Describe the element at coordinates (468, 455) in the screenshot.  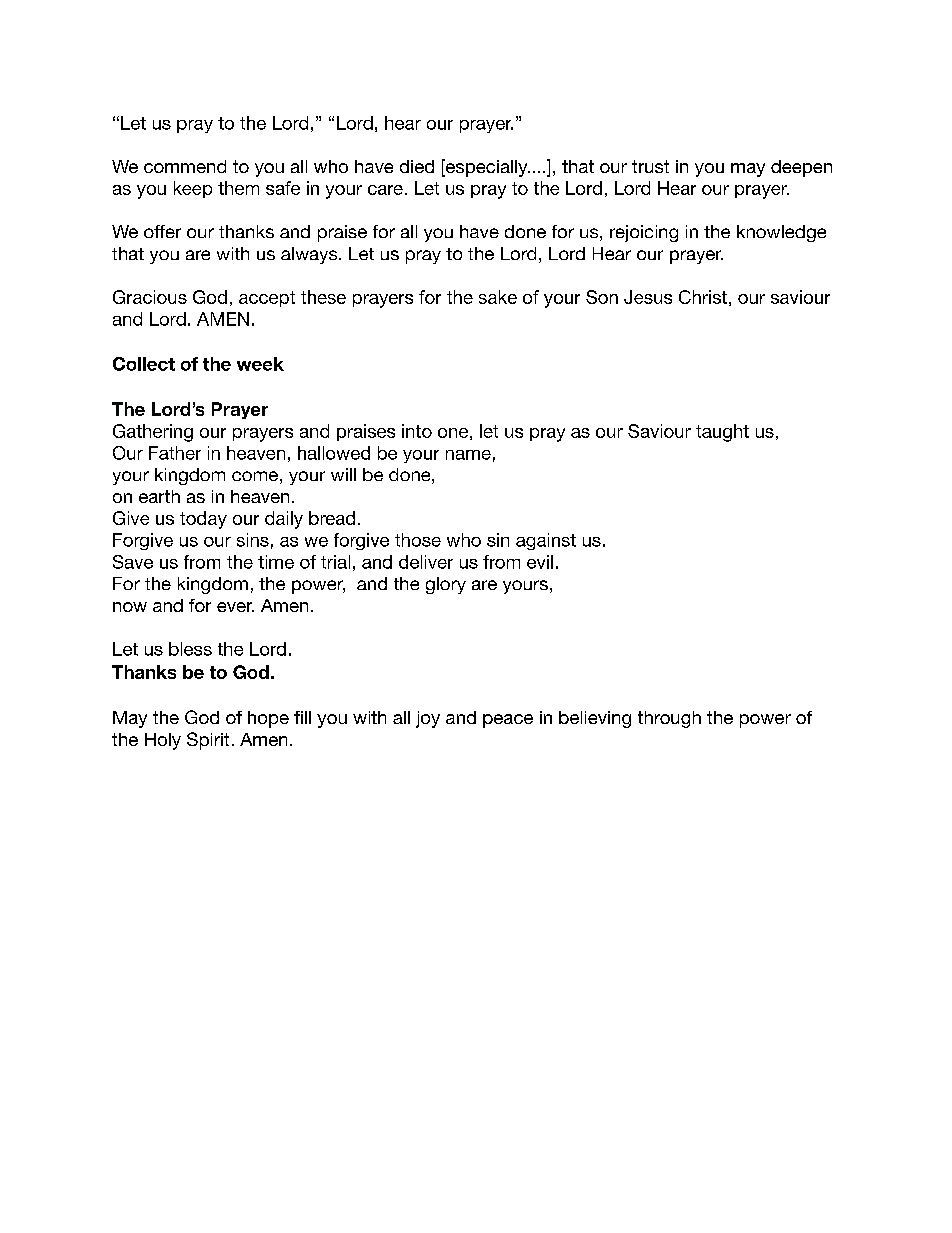
I see `name` at that location.
